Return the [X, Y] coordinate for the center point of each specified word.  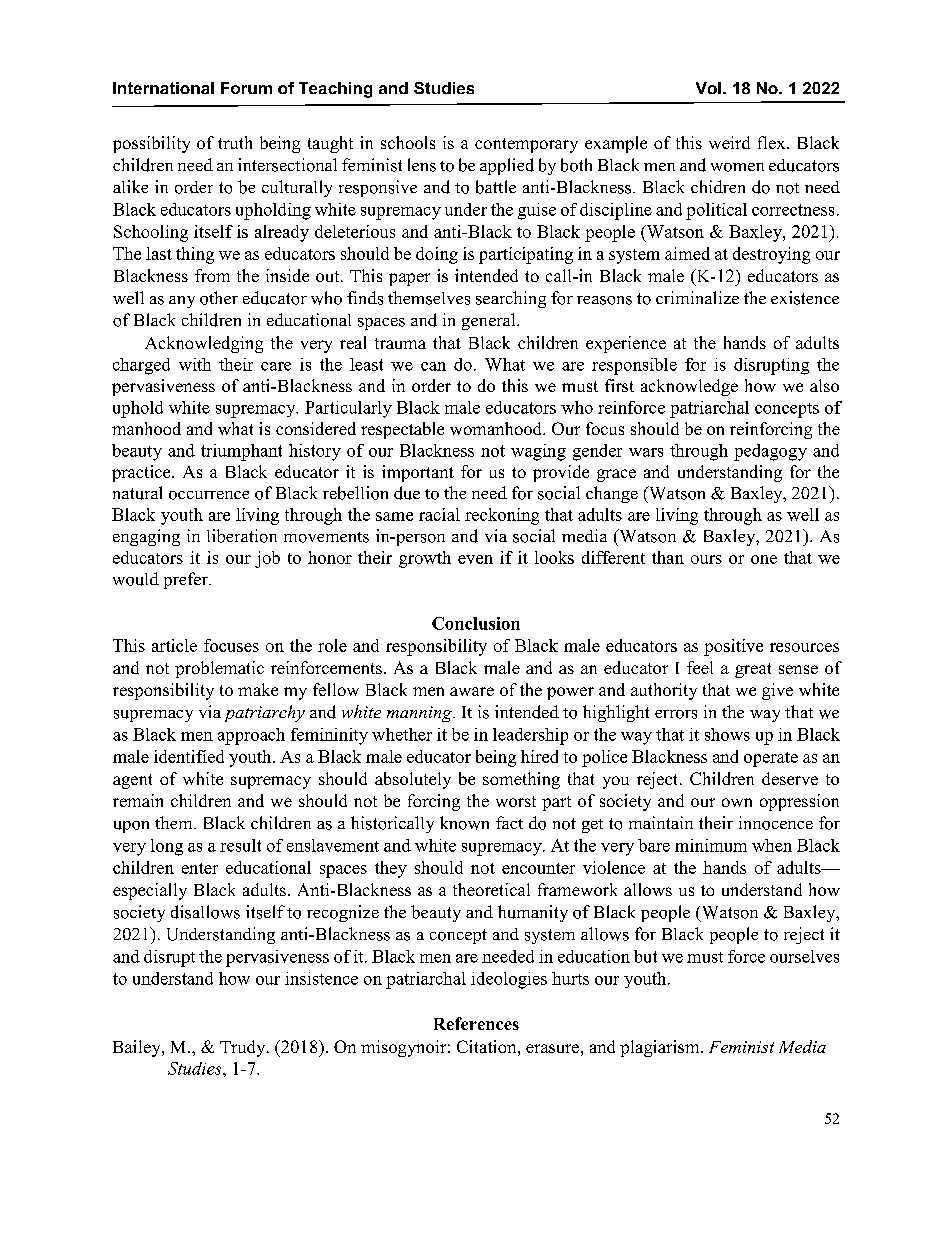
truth [235, 142]
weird [729, 142]
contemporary [526, 145]
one [764, 559]
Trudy [244, 1048]
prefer [187, 580]
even [475, 559]
